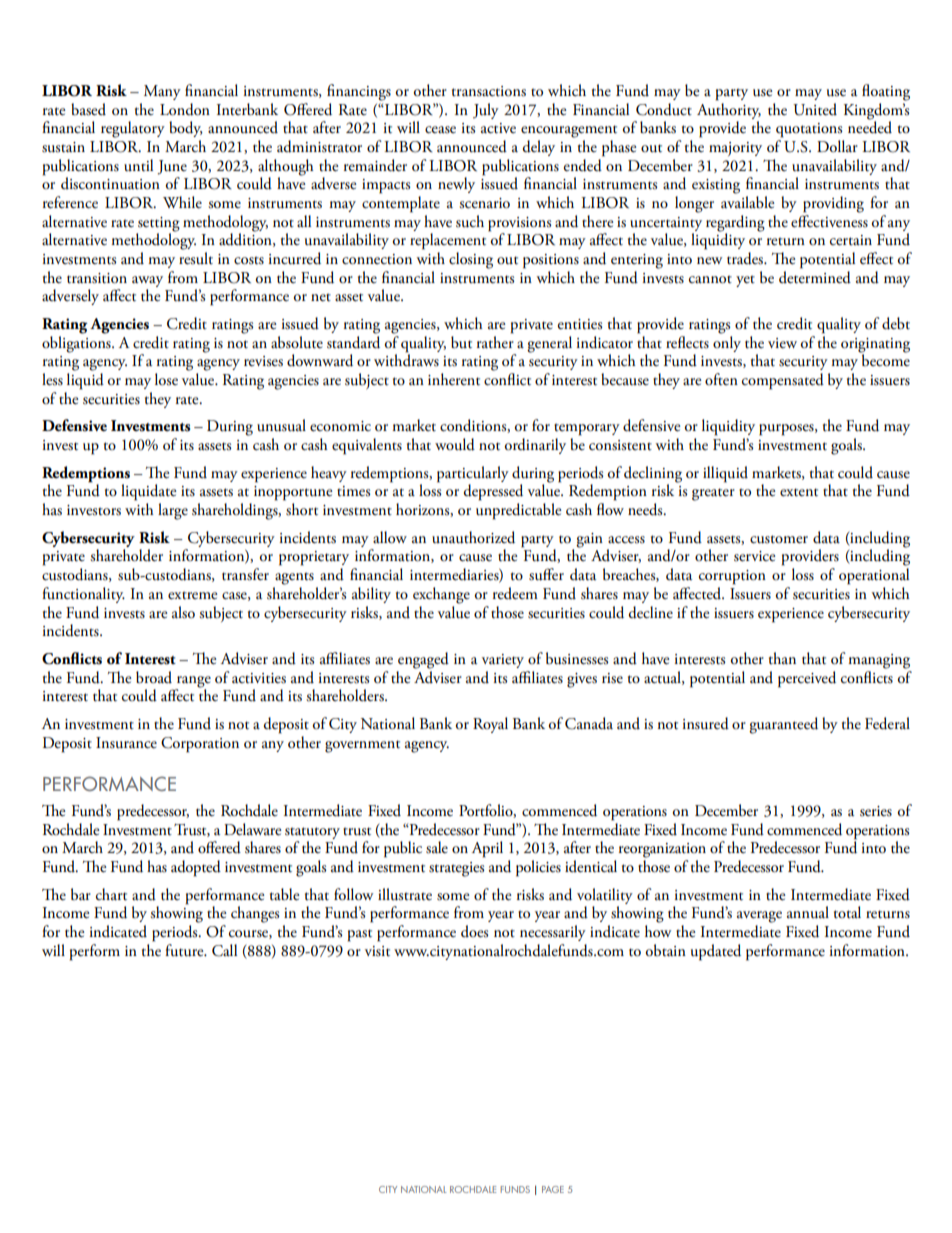 The width and height of the document is (952, 1233). I want to click on July, so click(486, 111).
